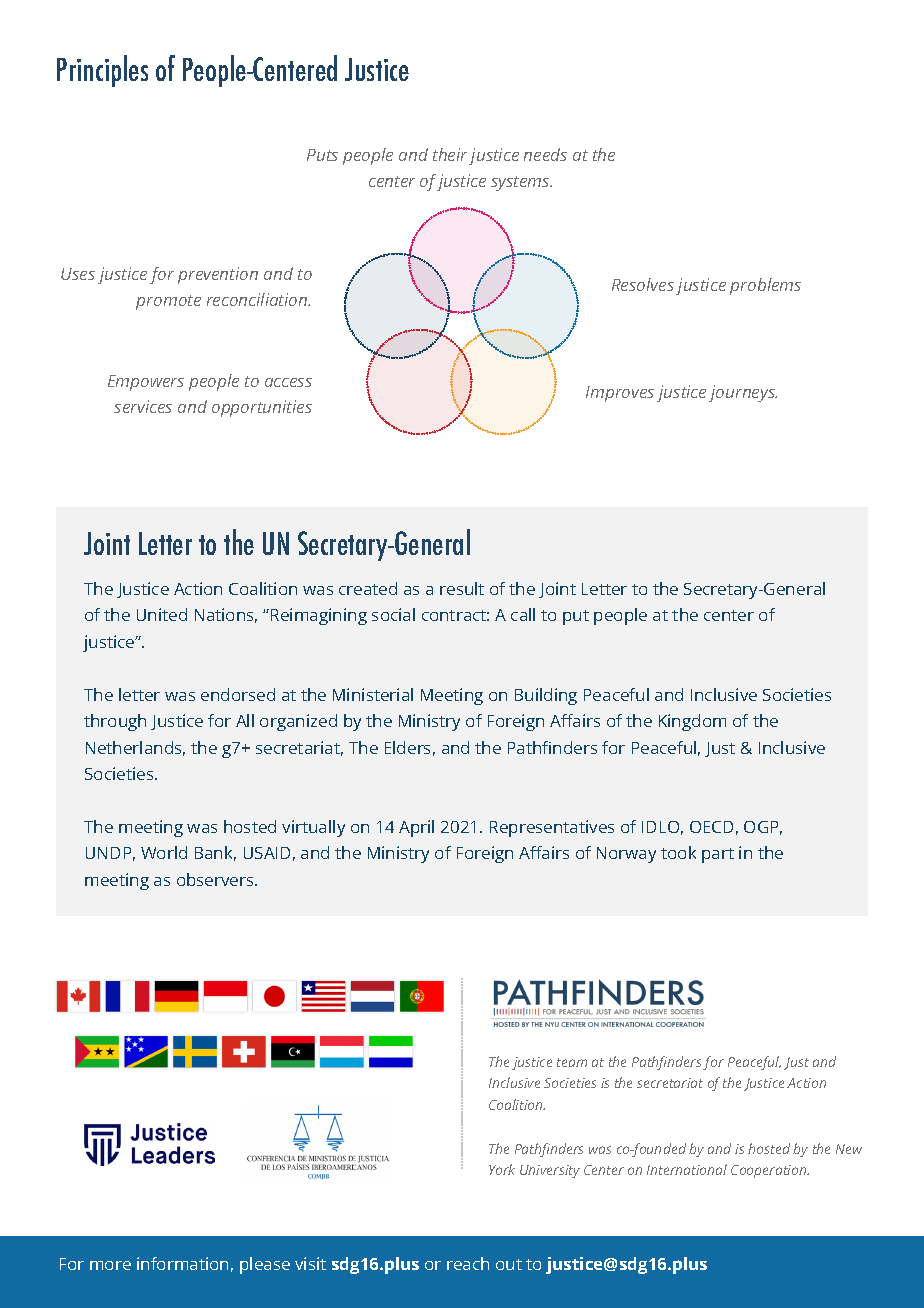  What do you see at coordinates (620, 394) in the page?
I see `Improves` at bounding box center [620, 394].
